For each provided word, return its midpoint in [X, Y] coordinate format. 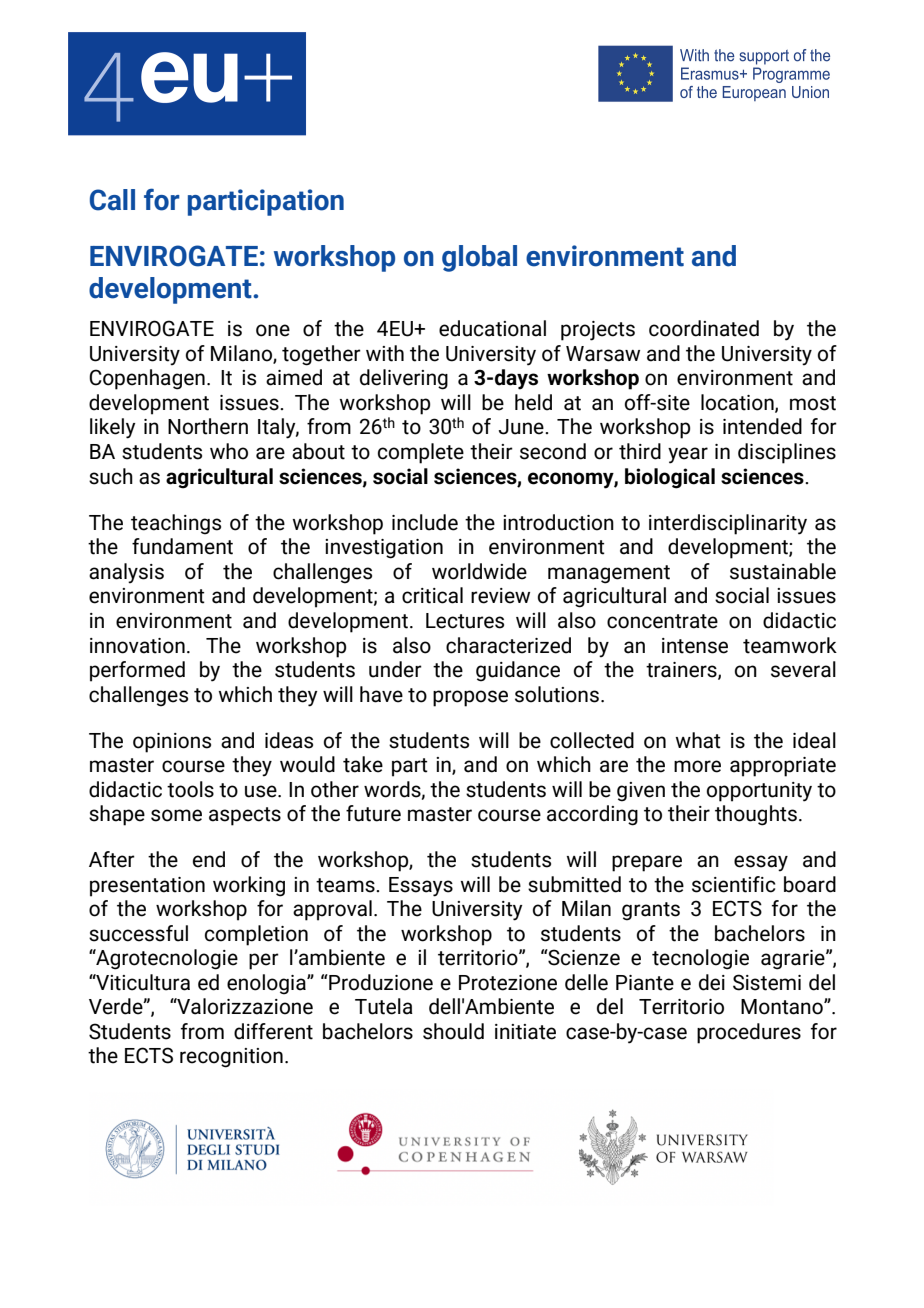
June [522, 427]
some [176, 815]
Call [112, 200]
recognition [231, 1058]
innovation [137, 646]
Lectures [465, 621]
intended [762, 426]
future [373, 813]
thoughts [756, 815]
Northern [208, 426]
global [479, 258]
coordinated [704, 328]
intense [695, 646]
